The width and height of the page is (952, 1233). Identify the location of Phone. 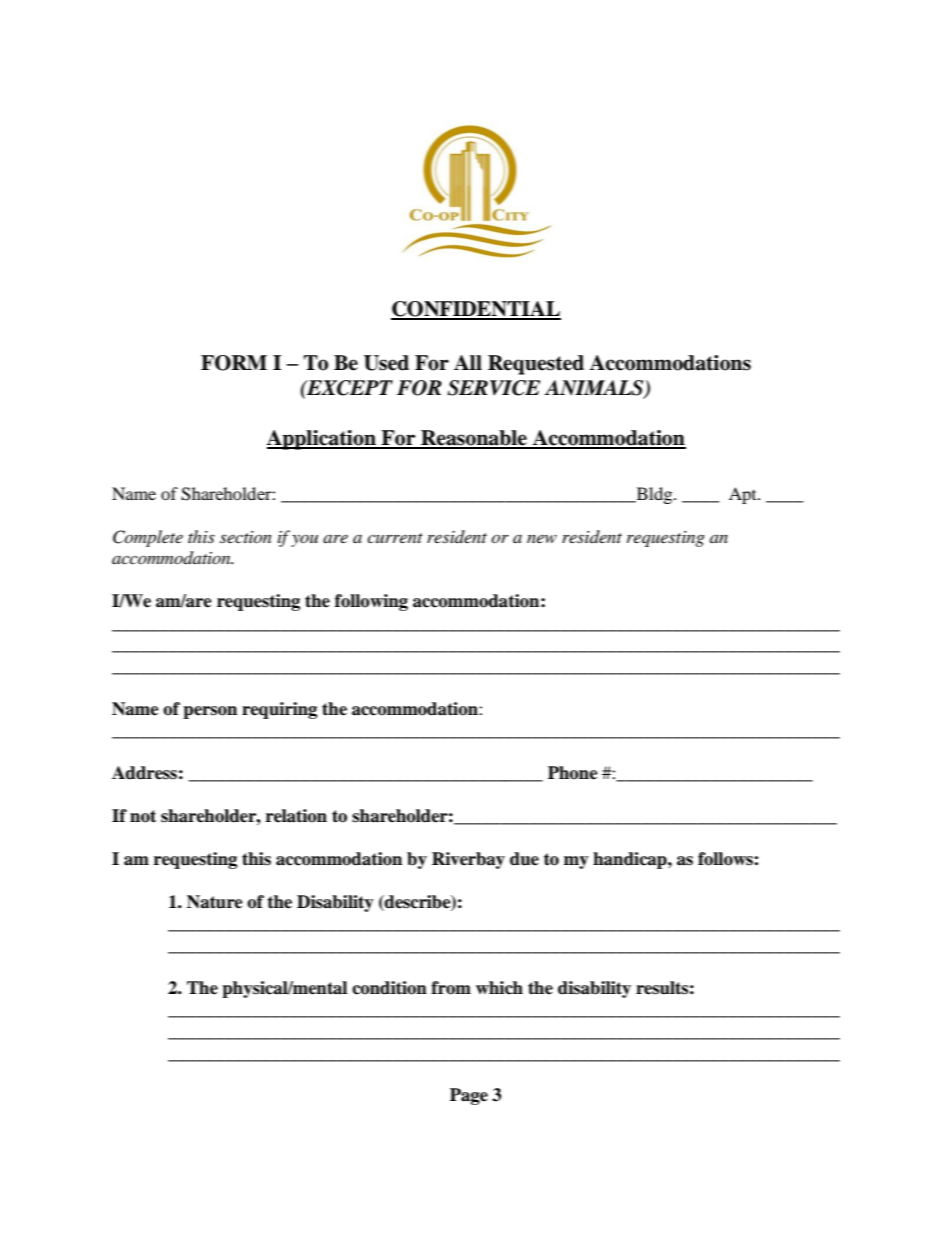
(573, 773).
